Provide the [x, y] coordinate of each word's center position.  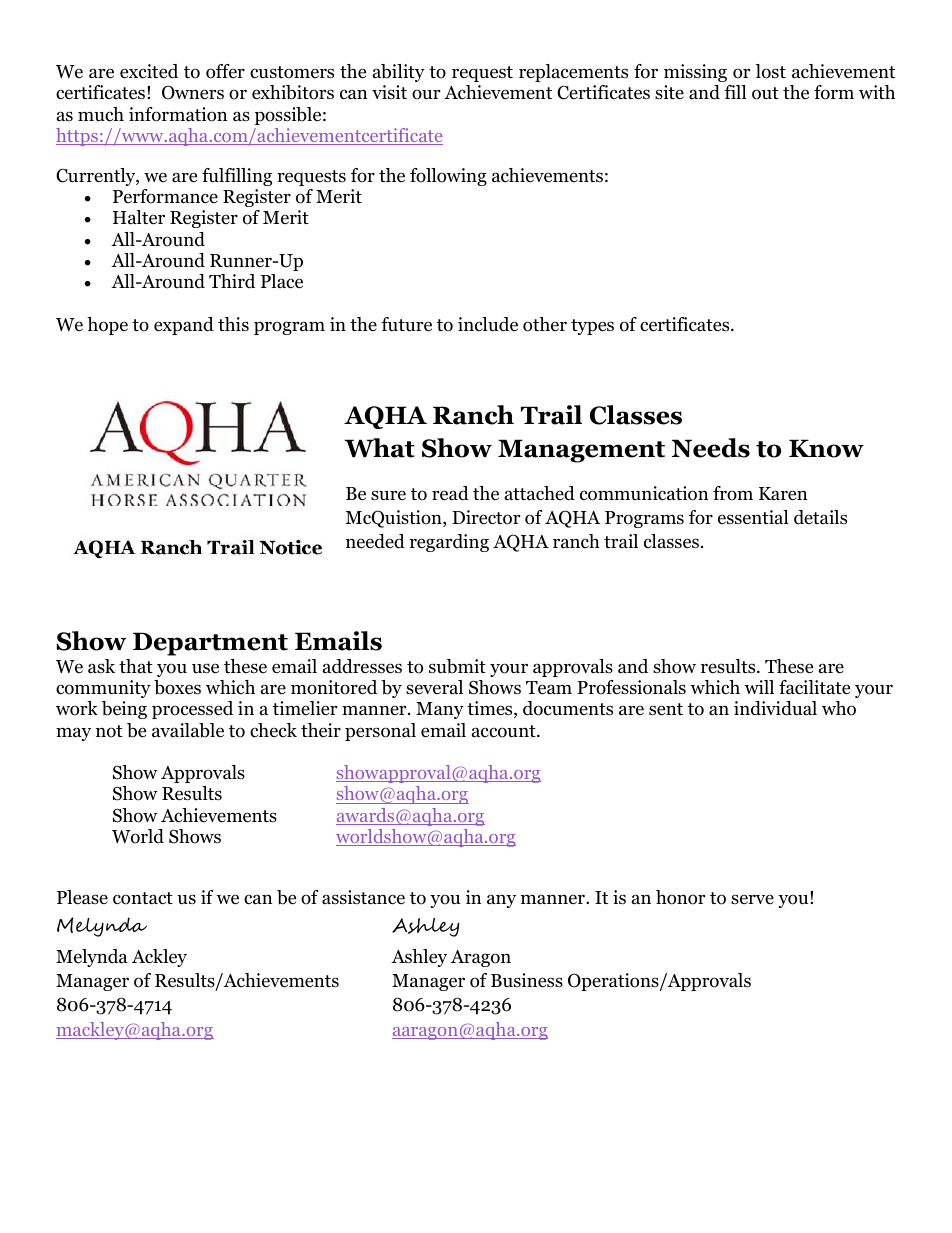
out [765, 93]
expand [184, 326]
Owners [193, 92]
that [136, 666]
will [759, 687]
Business [527, 980]
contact [143, 898]
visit [389, 92]
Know [826, 448]
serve [752, 899]
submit [457, 666]
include [488, 324]
